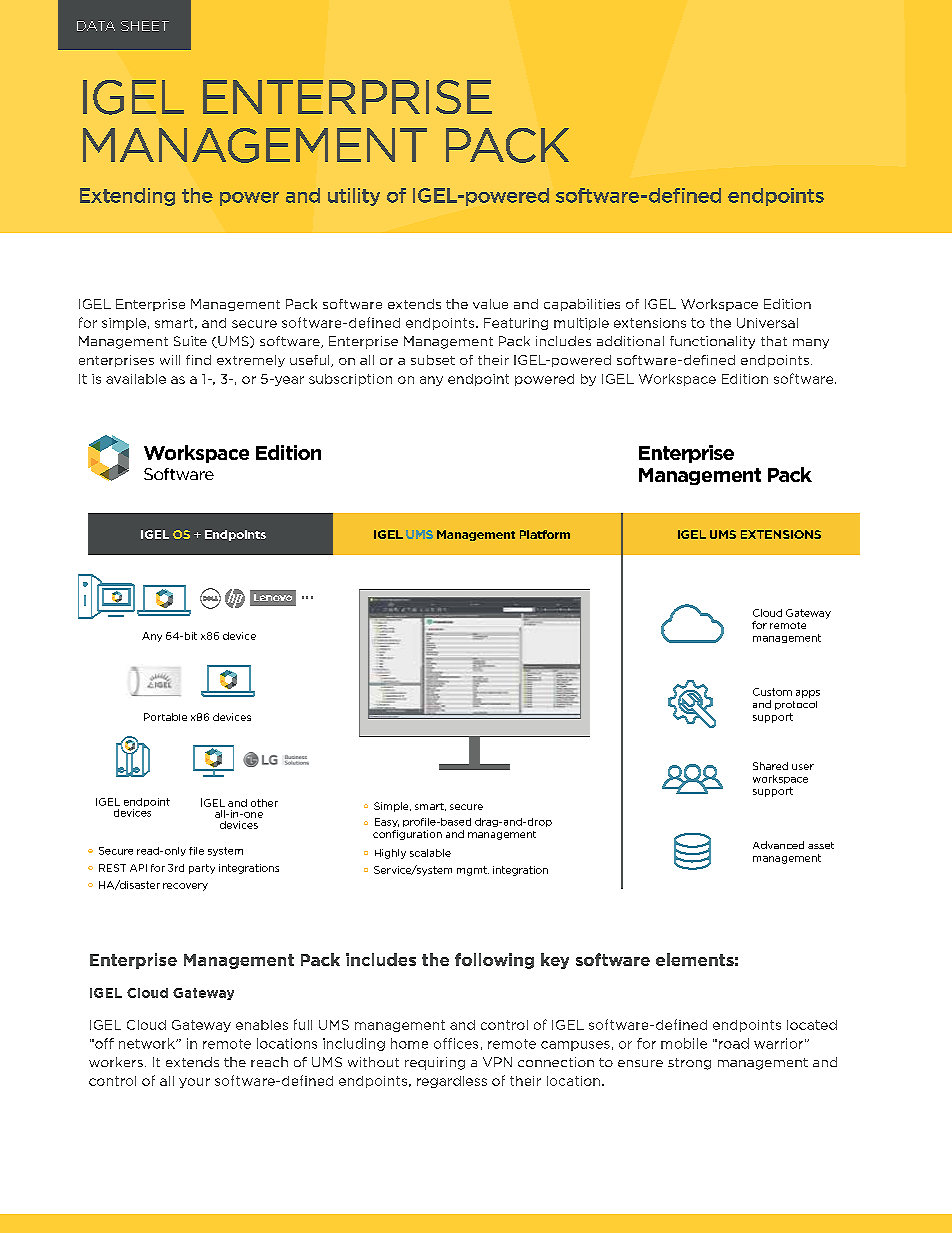  Describe the element at coordinates (148, 1043) in the page. I see `network` at that location.
